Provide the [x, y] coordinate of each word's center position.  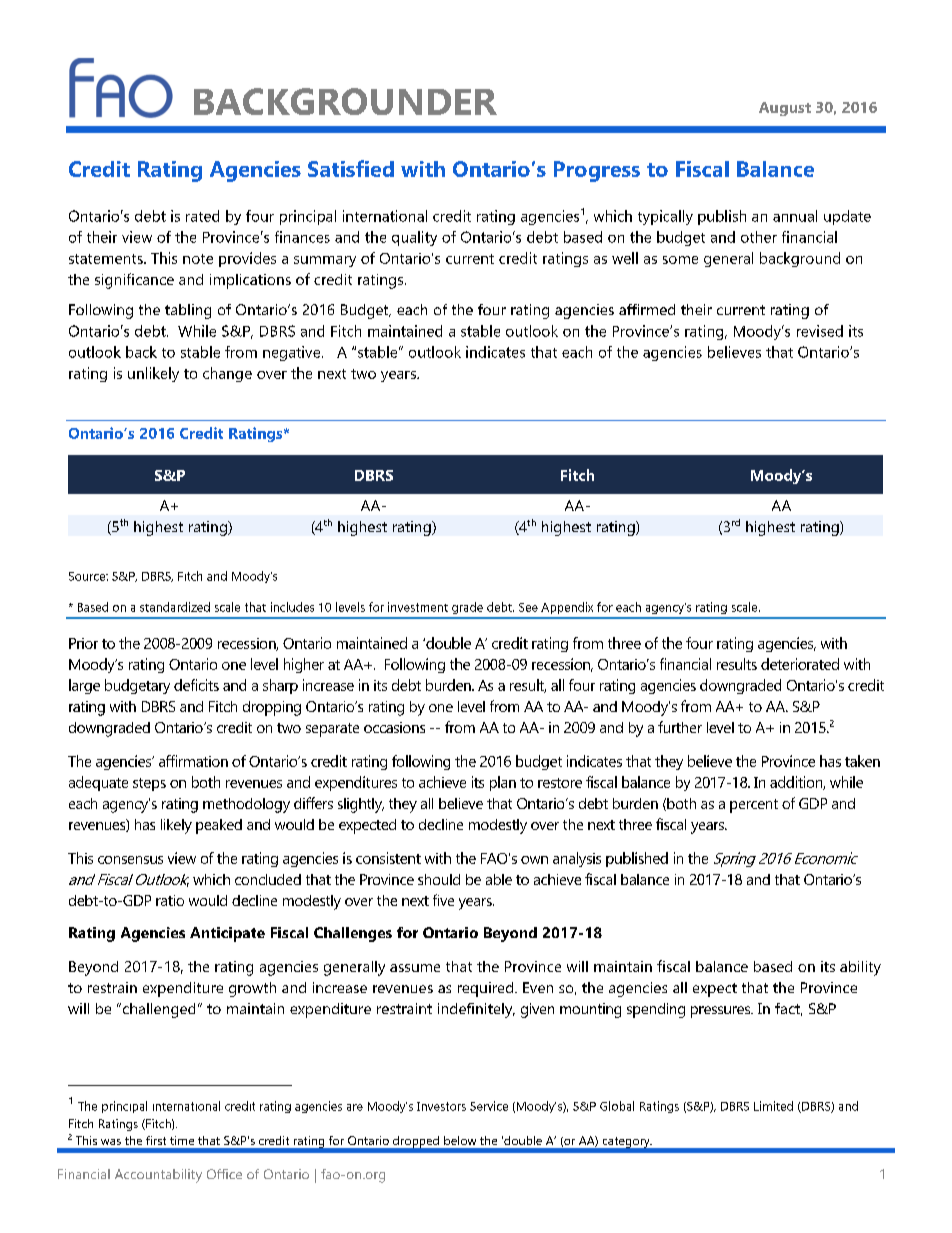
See [528, 607]
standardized [175, 607]
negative [293, 353]
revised [820, 331]
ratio [170, 900]
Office [224, 1174]
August [785, 109]
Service [489, 1106]
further [680, 727]
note [198, 259]
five [443, 900]
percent [754, 806]
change [227, 374]
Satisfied [351, 168]
